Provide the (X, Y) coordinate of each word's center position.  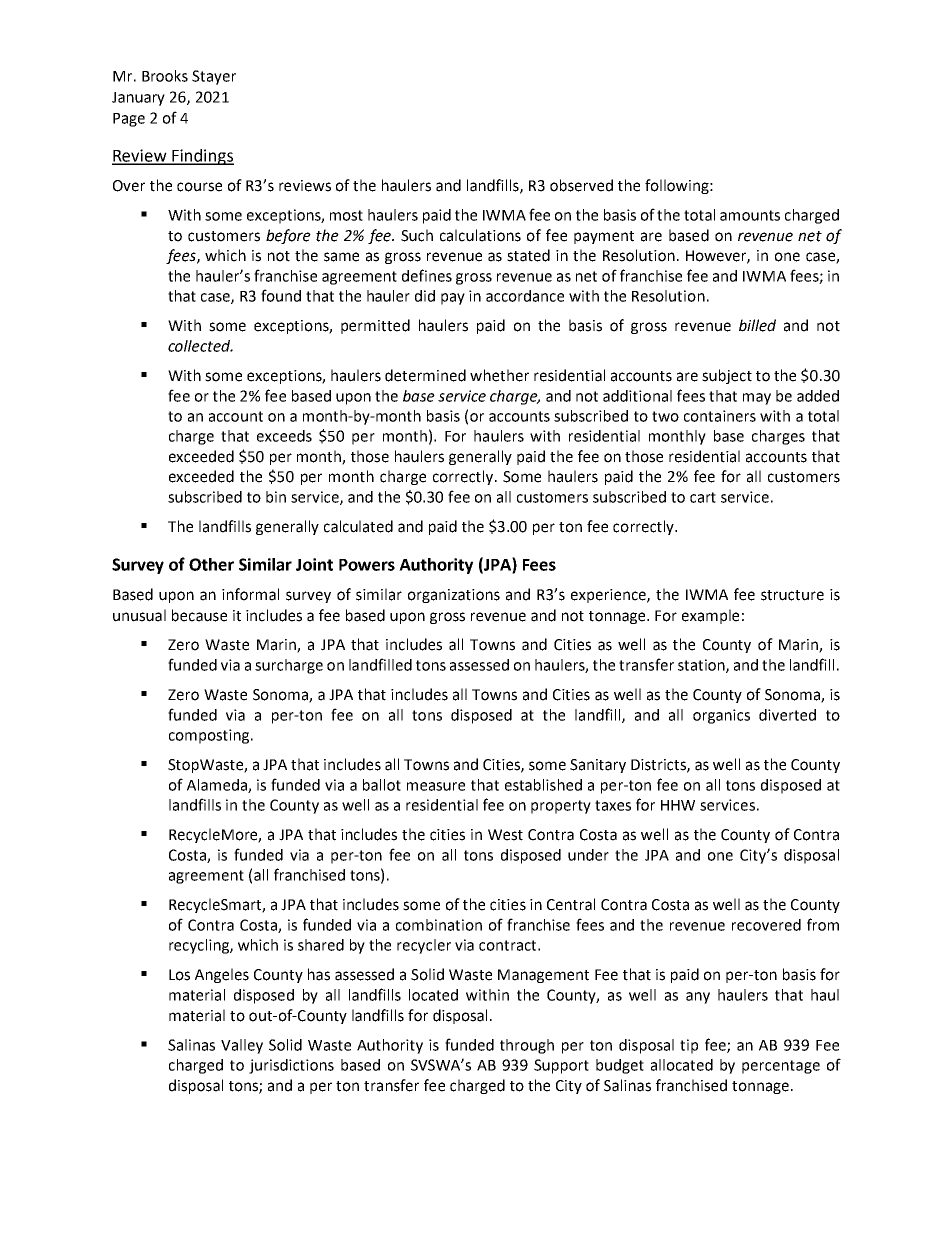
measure (436, 786)
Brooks (165, 76)
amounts (750, 215)
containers (720, 416)
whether (499, 375)
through (527, 1046)
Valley (242, 1046)
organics (721, 716)
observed (581, 185)
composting (209, 736)
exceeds (284, 436)
